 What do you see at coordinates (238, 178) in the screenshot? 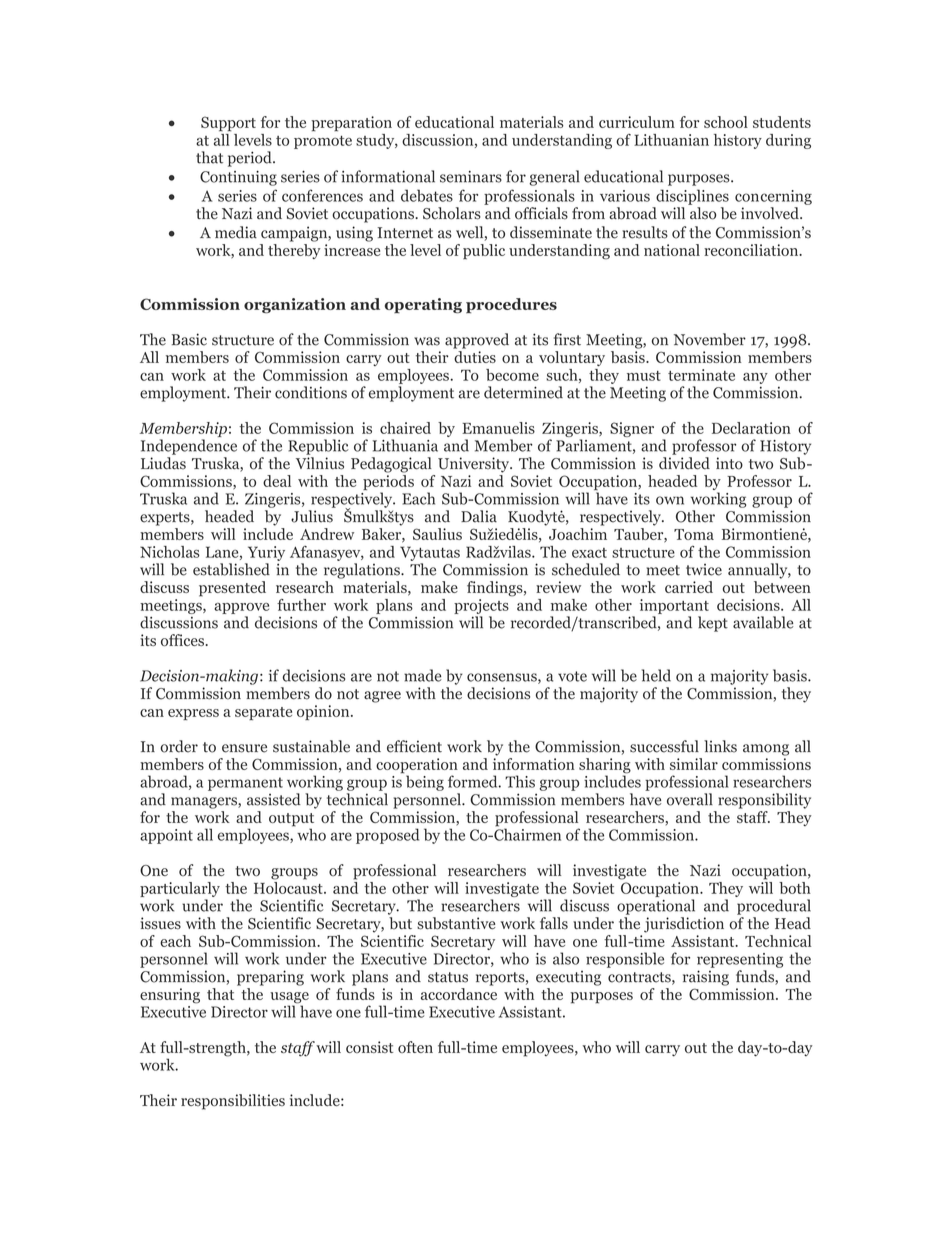
I see `Continuing` at bounding box center [238, 178].
